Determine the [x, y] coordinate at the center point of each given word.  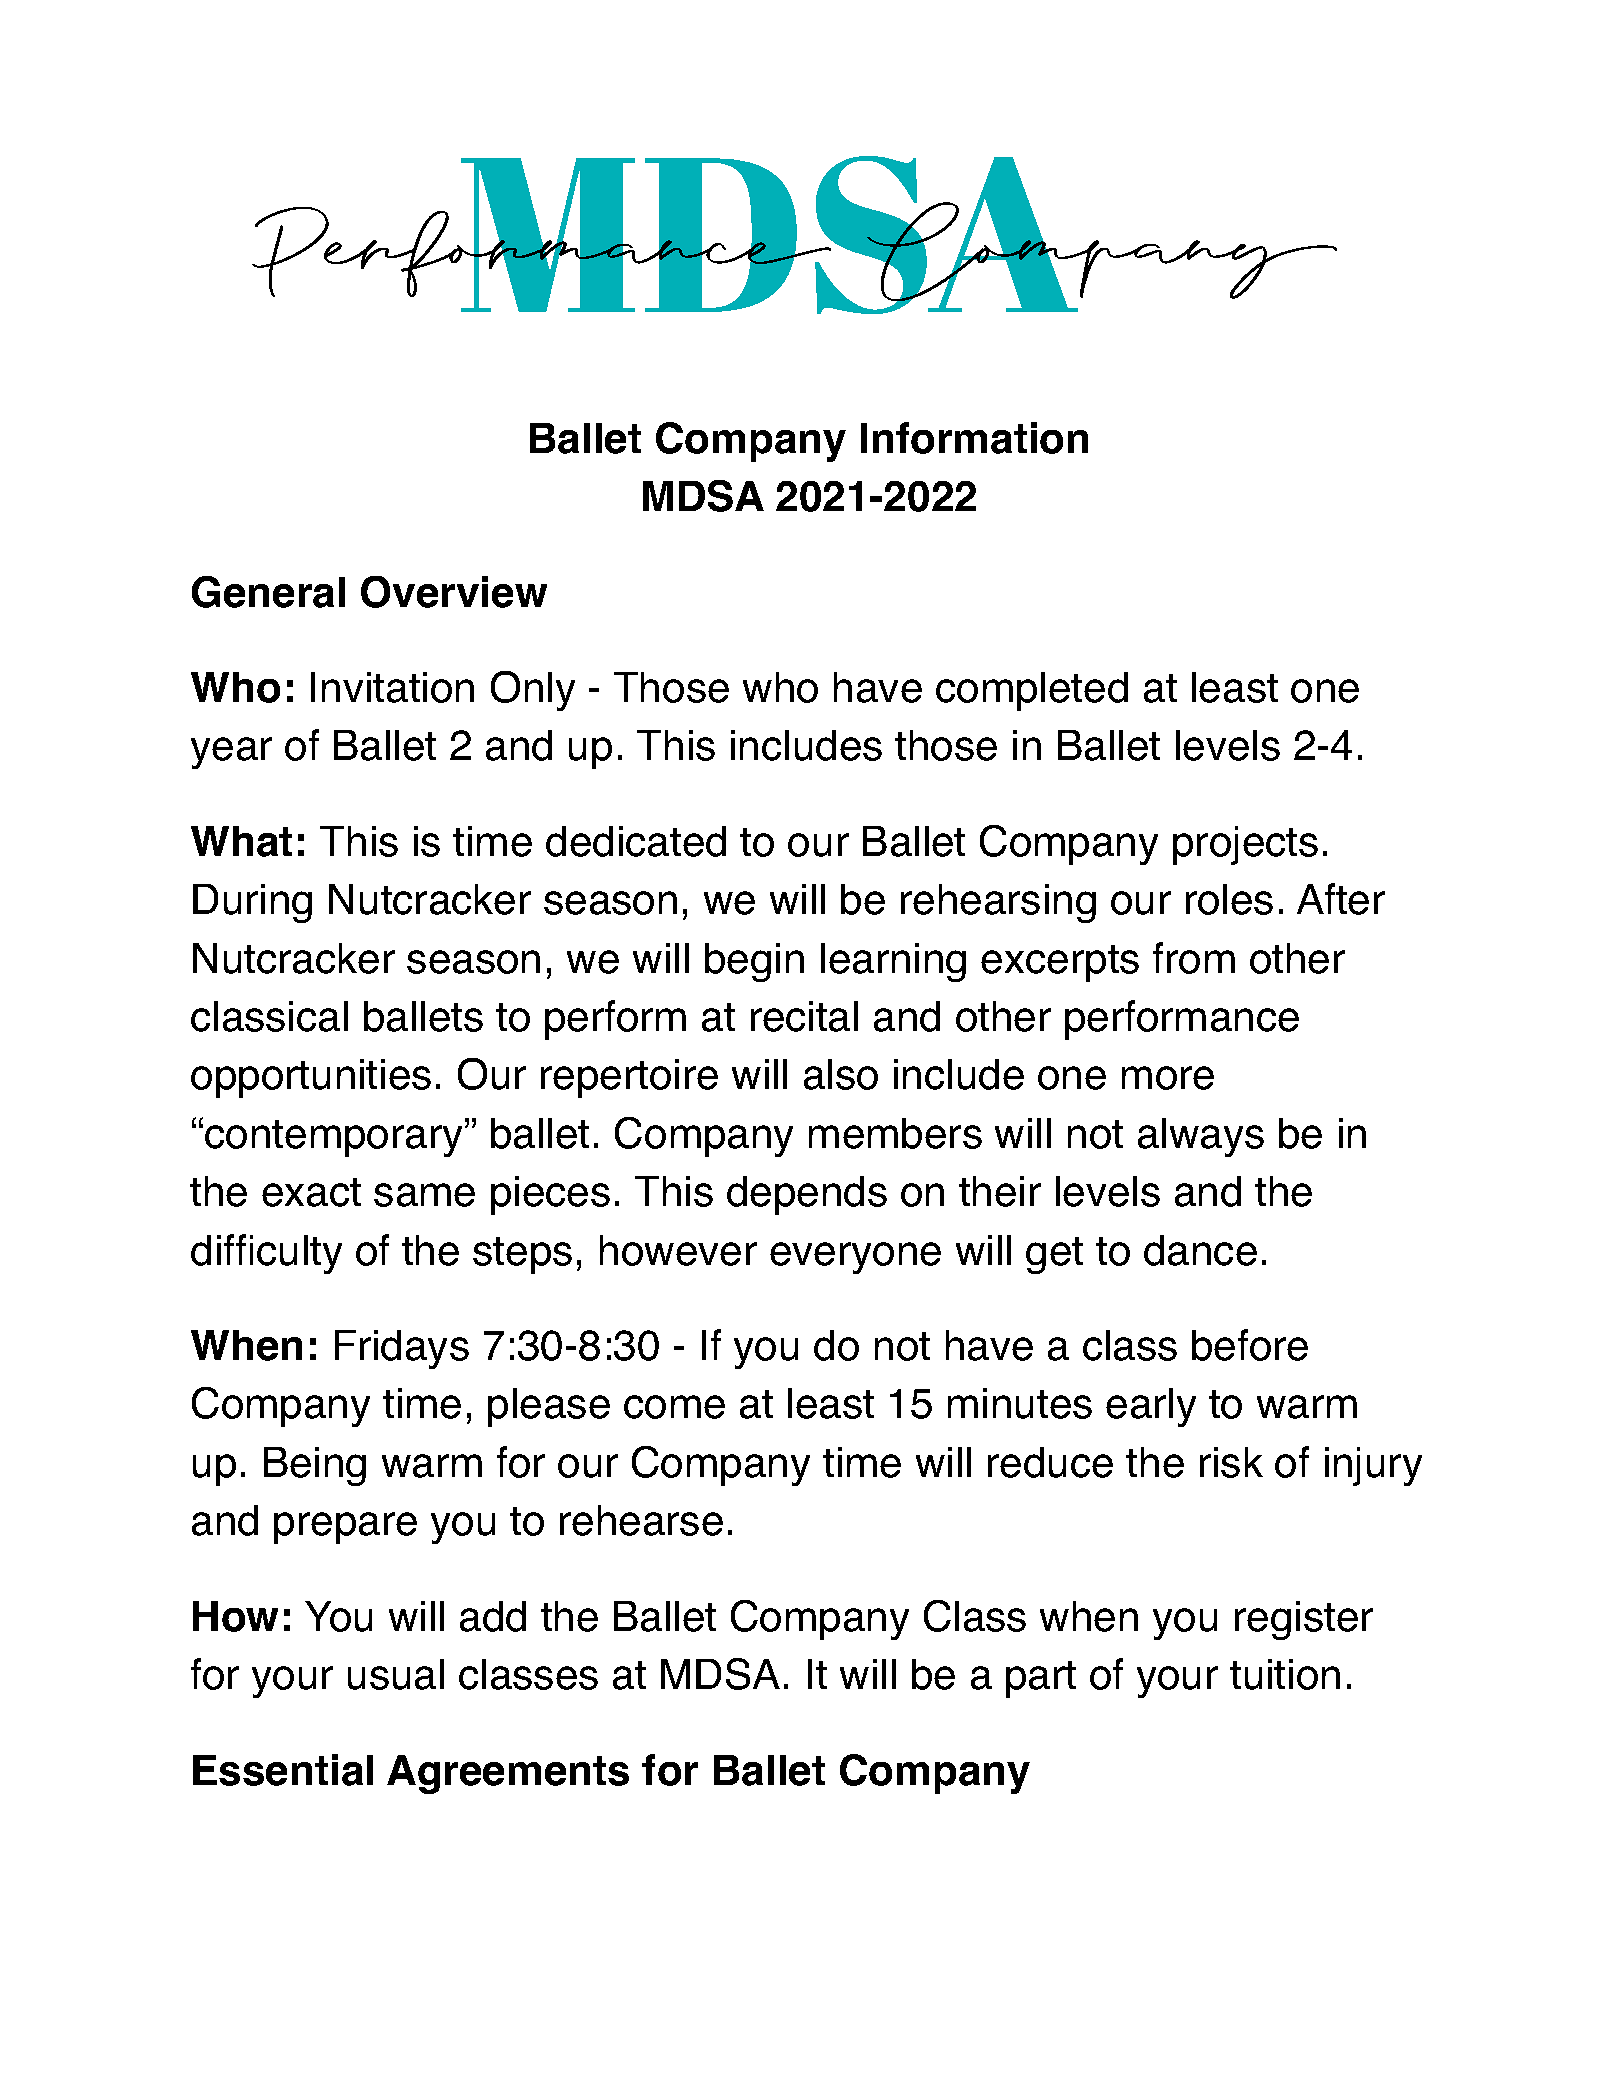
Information [974, 438]
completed [1032, 691]
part [1041, 1679]
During [252, 903]
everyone [855, 1258]
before [1250, 1345]
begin [754, 962]
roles [1229, 899]
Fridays [402, 1349]
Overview [454, 592]
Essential [283, 1770]
